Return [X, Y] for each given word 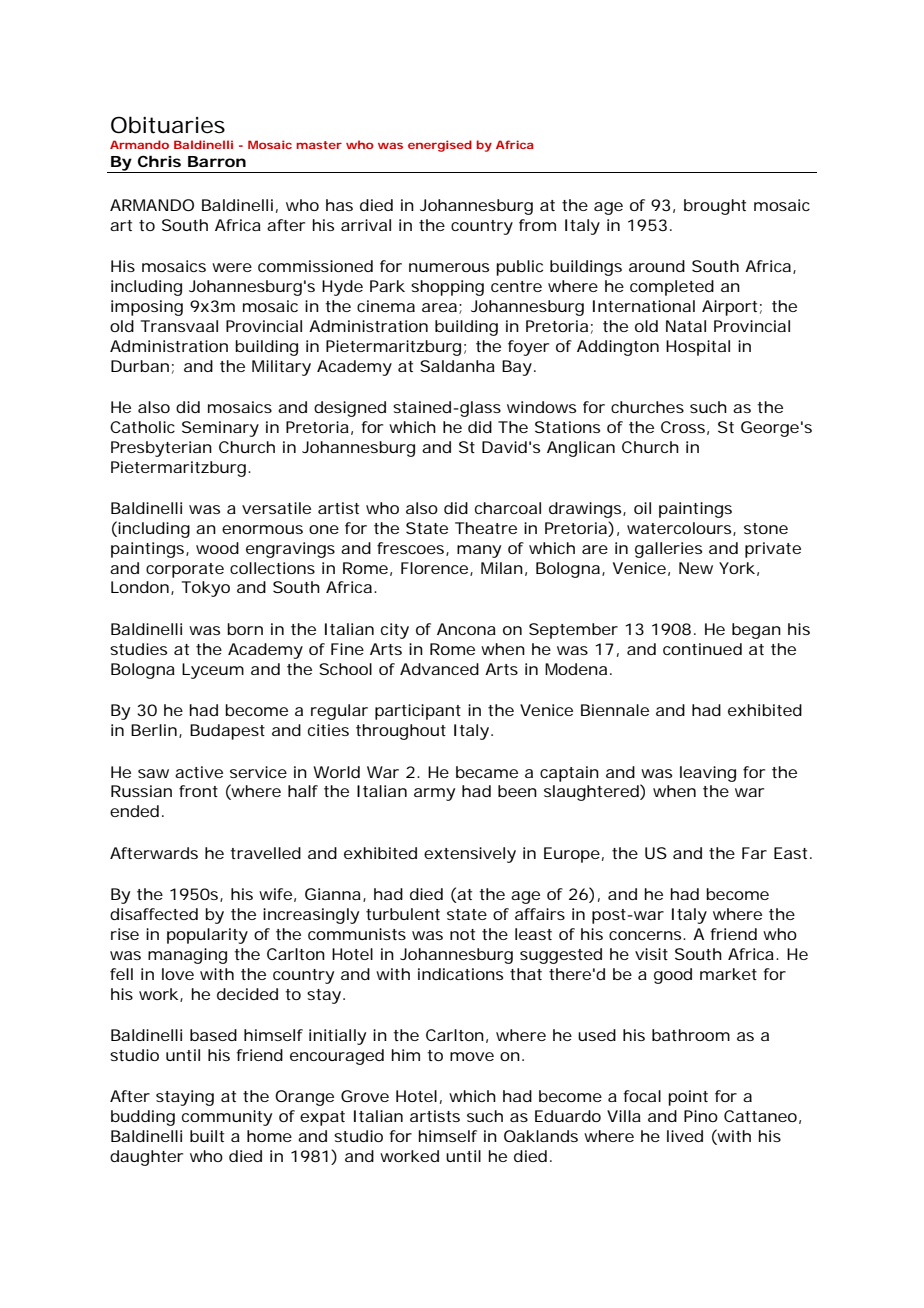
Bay [517, 368]
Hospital [698, 348]
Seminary [220, 429]
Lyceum [213, 671]
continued [702, 649]
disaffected [154, 914]
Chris [159, 161]
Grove [365, 1096]
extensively [470, 855]
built [207, 1136]
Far [754, 853]
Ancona [466, 629]
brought [715, 207]
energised [440, 146]
